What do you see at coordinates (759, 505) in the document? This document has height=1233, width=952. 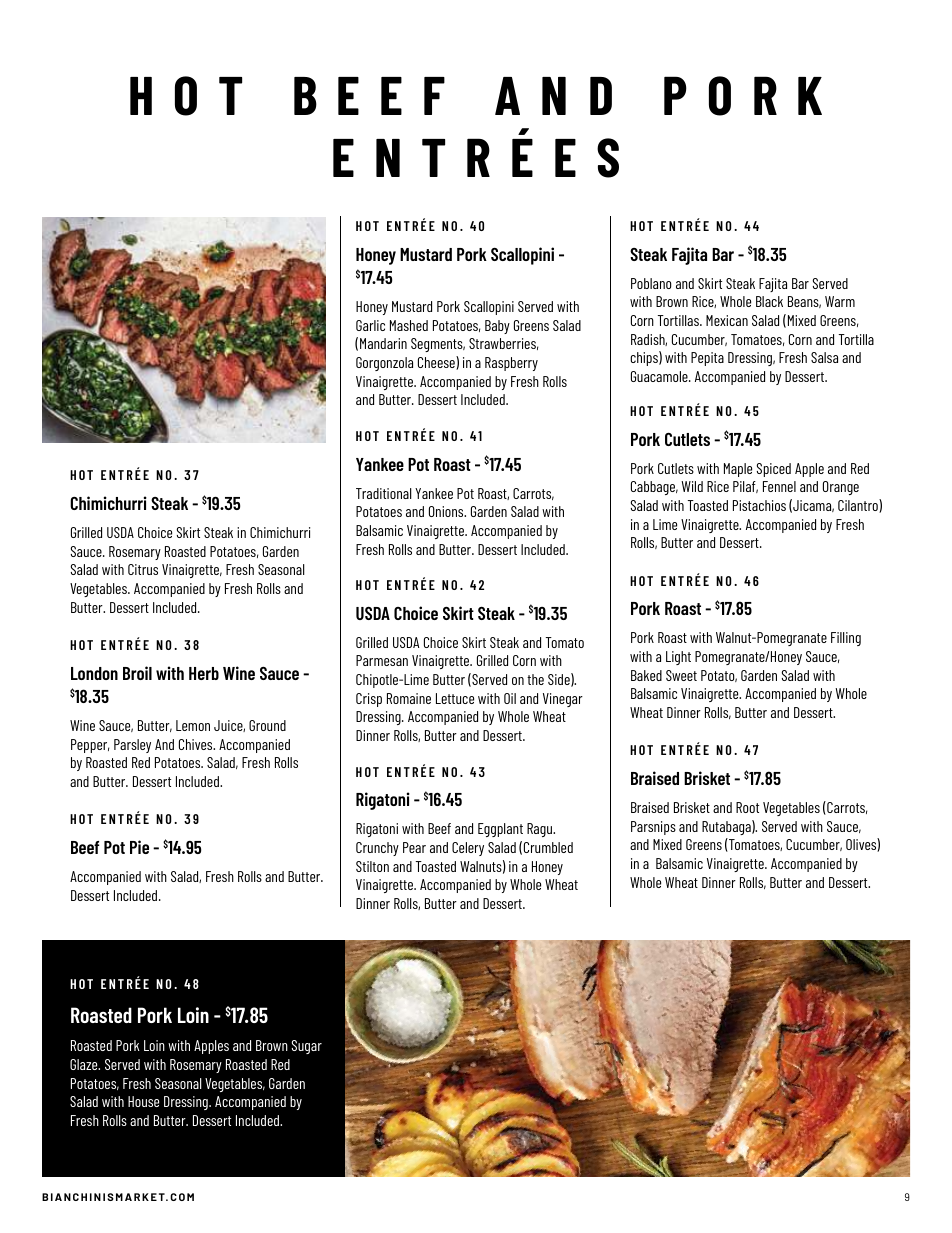 I see `Pistachios` at bounding box center [759, 505].
